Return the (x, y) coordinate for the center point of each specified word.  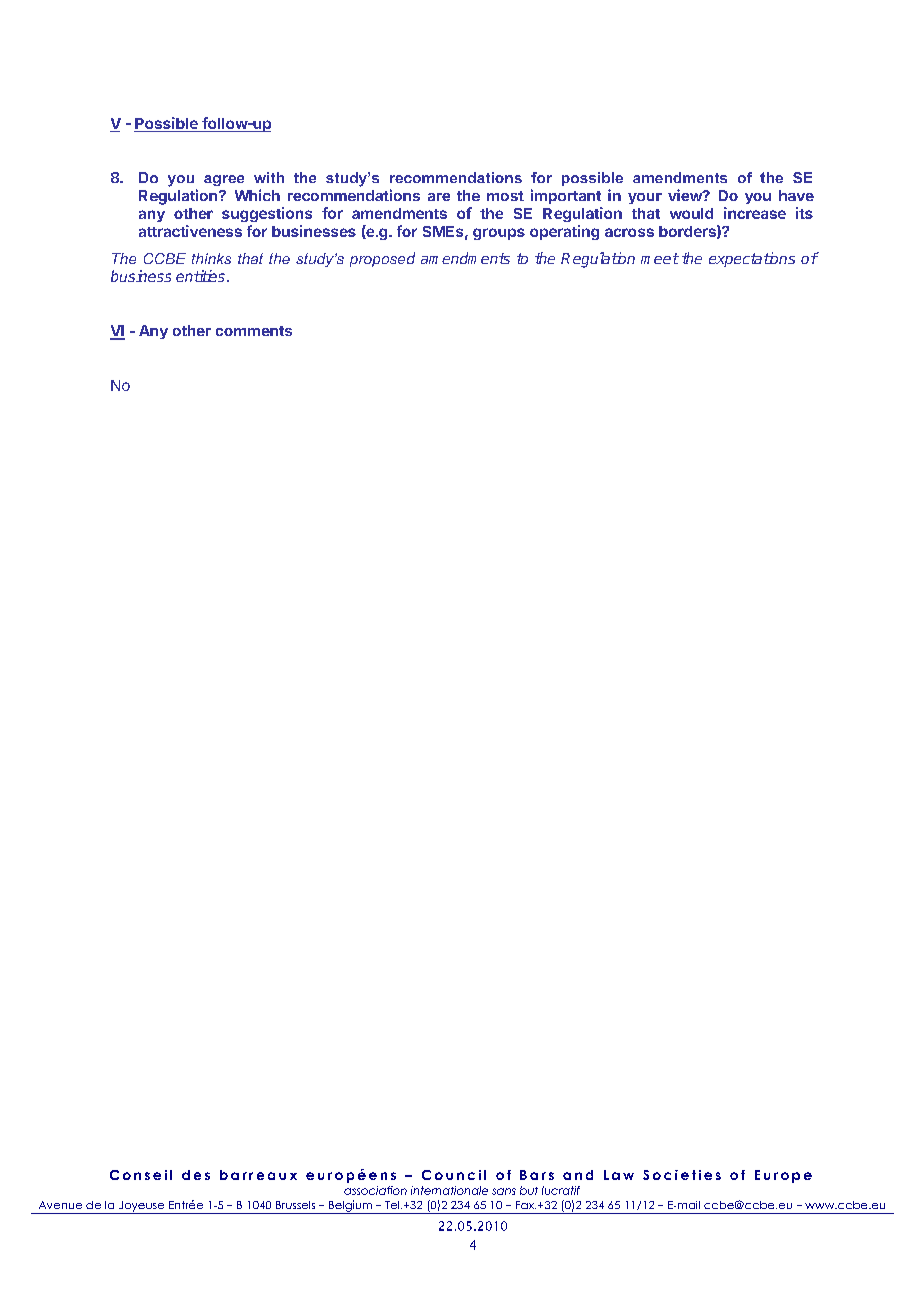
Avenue (60, 1205)
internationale (449, 1190)
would (691, 213)
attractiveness (190, 231)
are (439, 197)
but (529, 1190)
